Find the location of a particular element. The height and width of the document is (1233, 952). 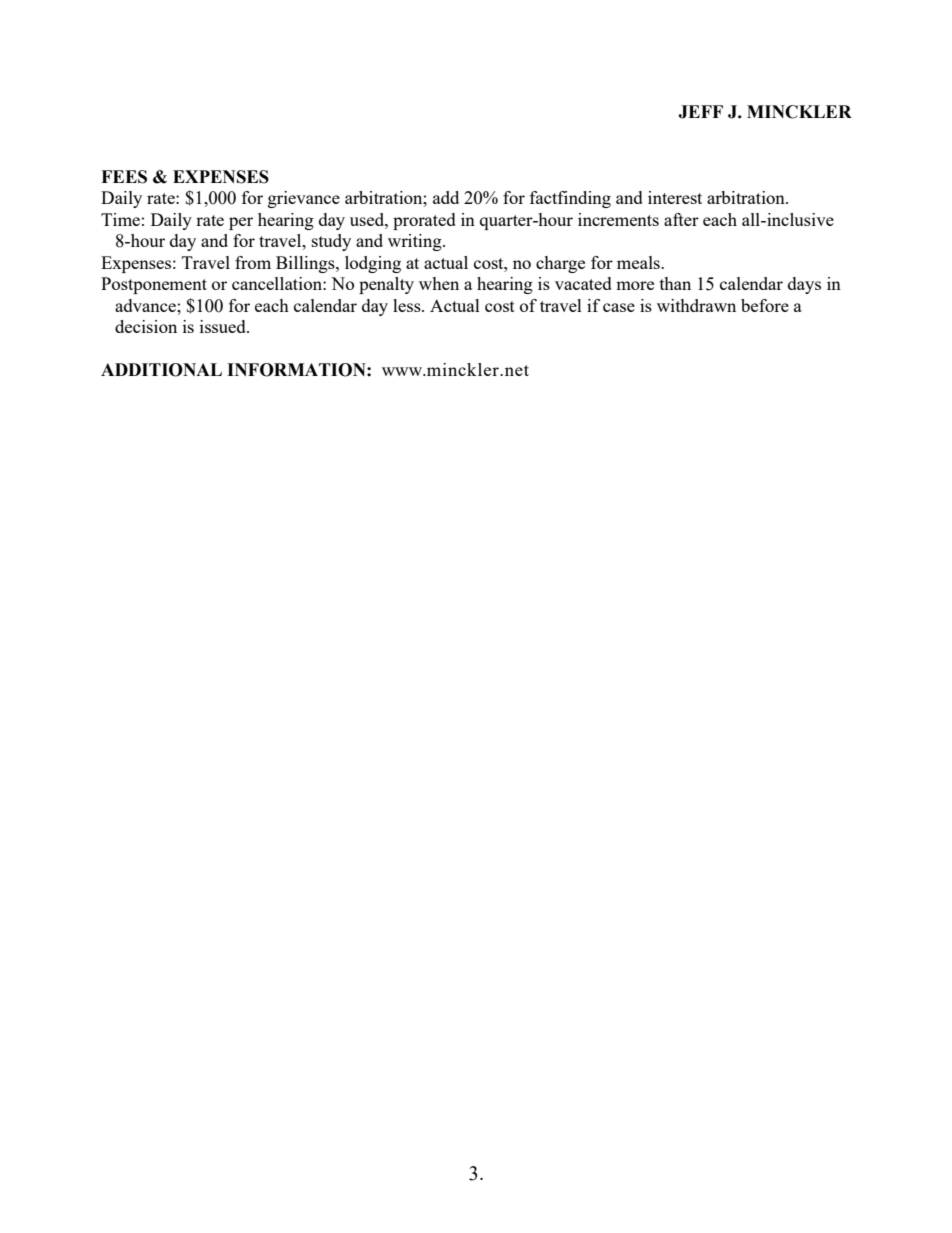

ADDITIONAL is located at coordinates (161, 370).
